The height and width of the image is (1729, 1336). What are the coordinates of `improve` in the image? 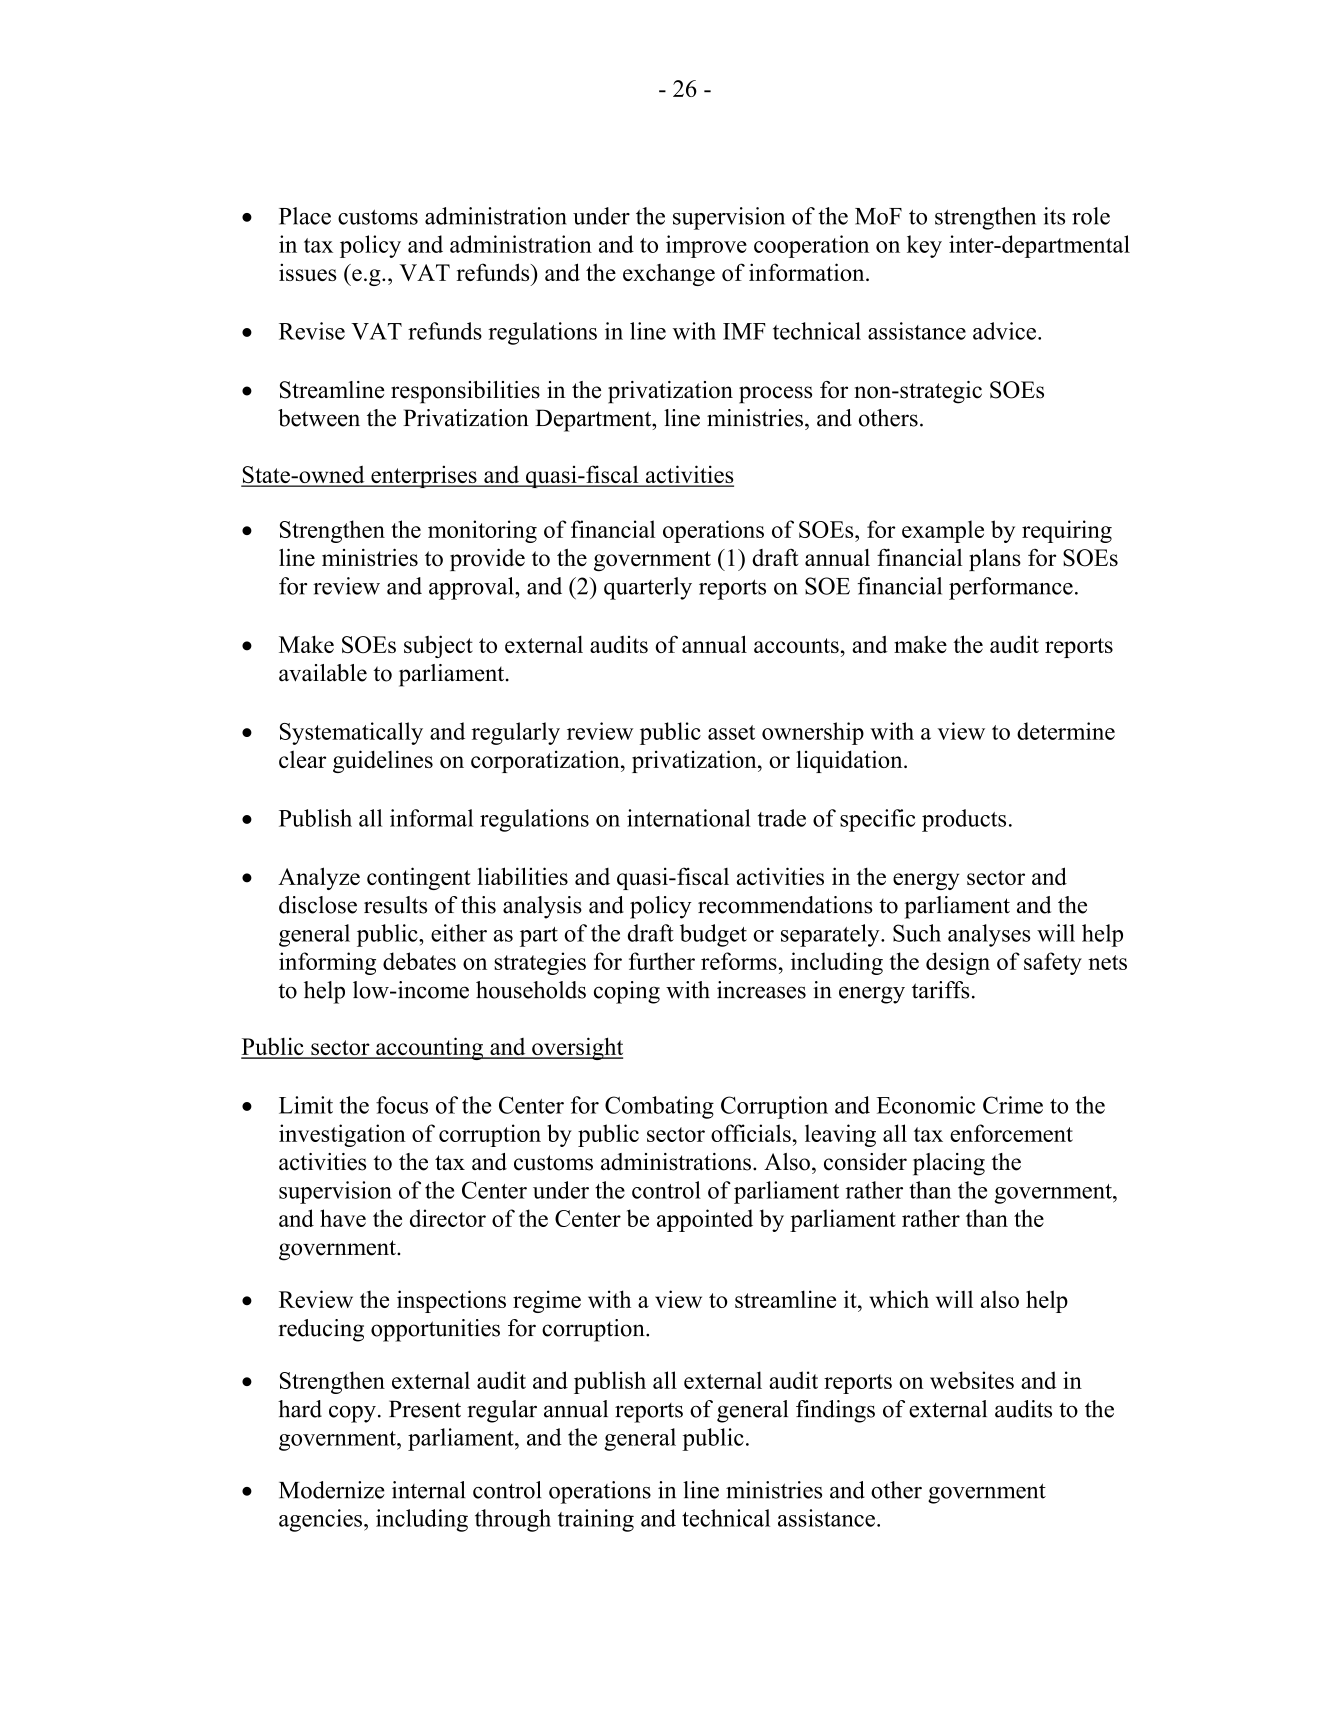 It's located at (706, 246).
